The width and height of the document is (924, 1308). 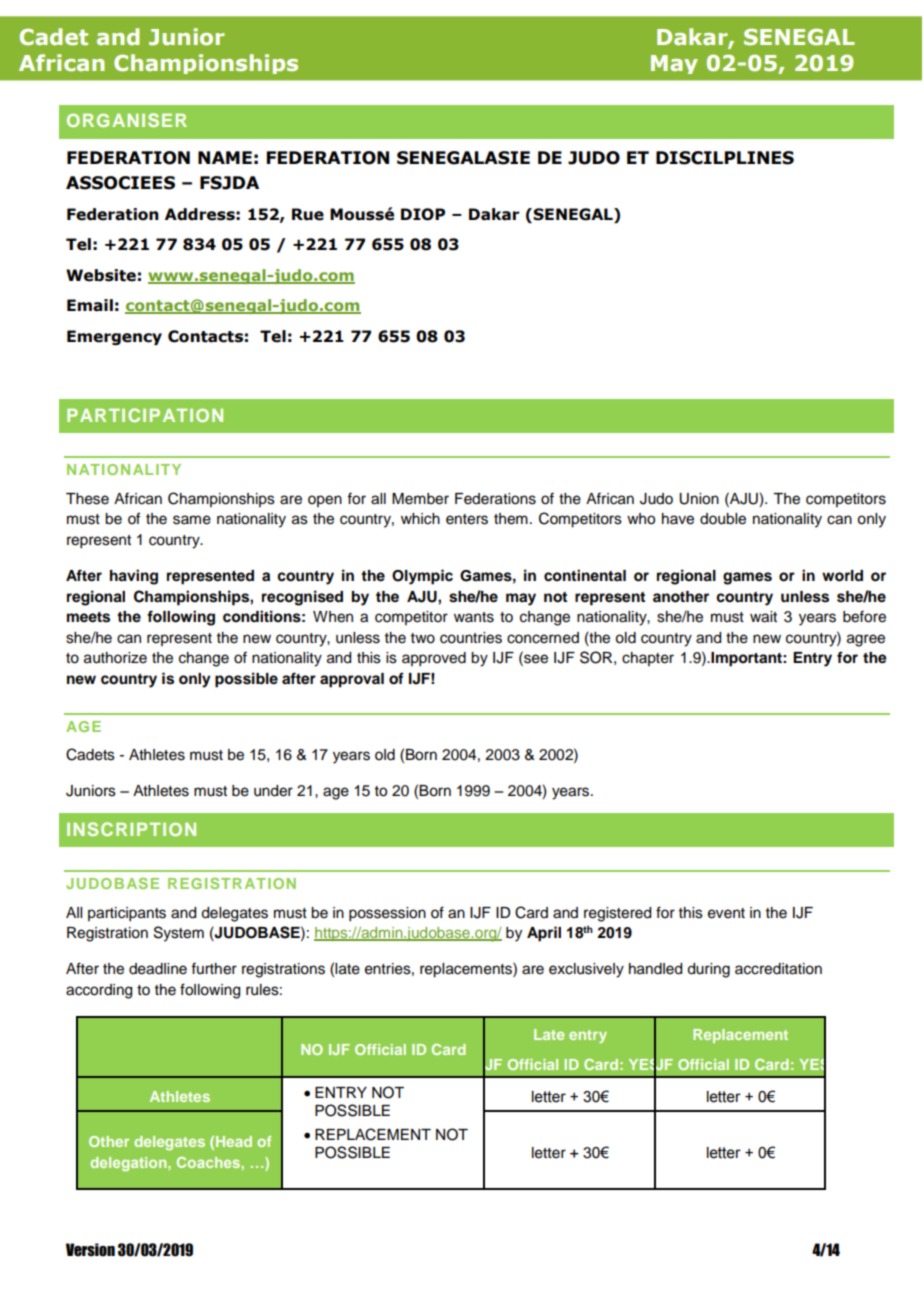 I want to click on approved, so click(x=434, y=659).
